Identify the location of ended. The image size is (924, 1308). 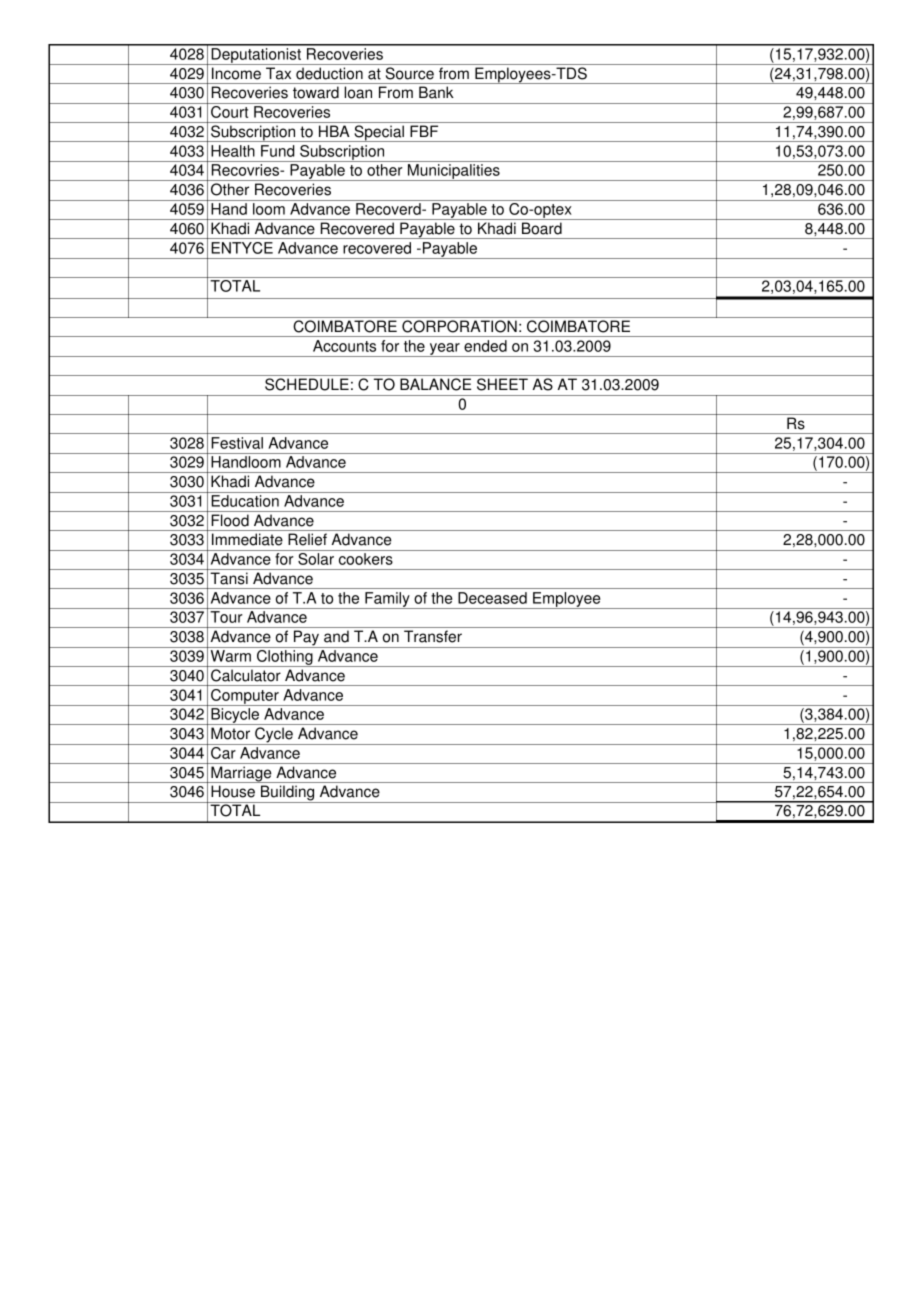
(485, 346).
